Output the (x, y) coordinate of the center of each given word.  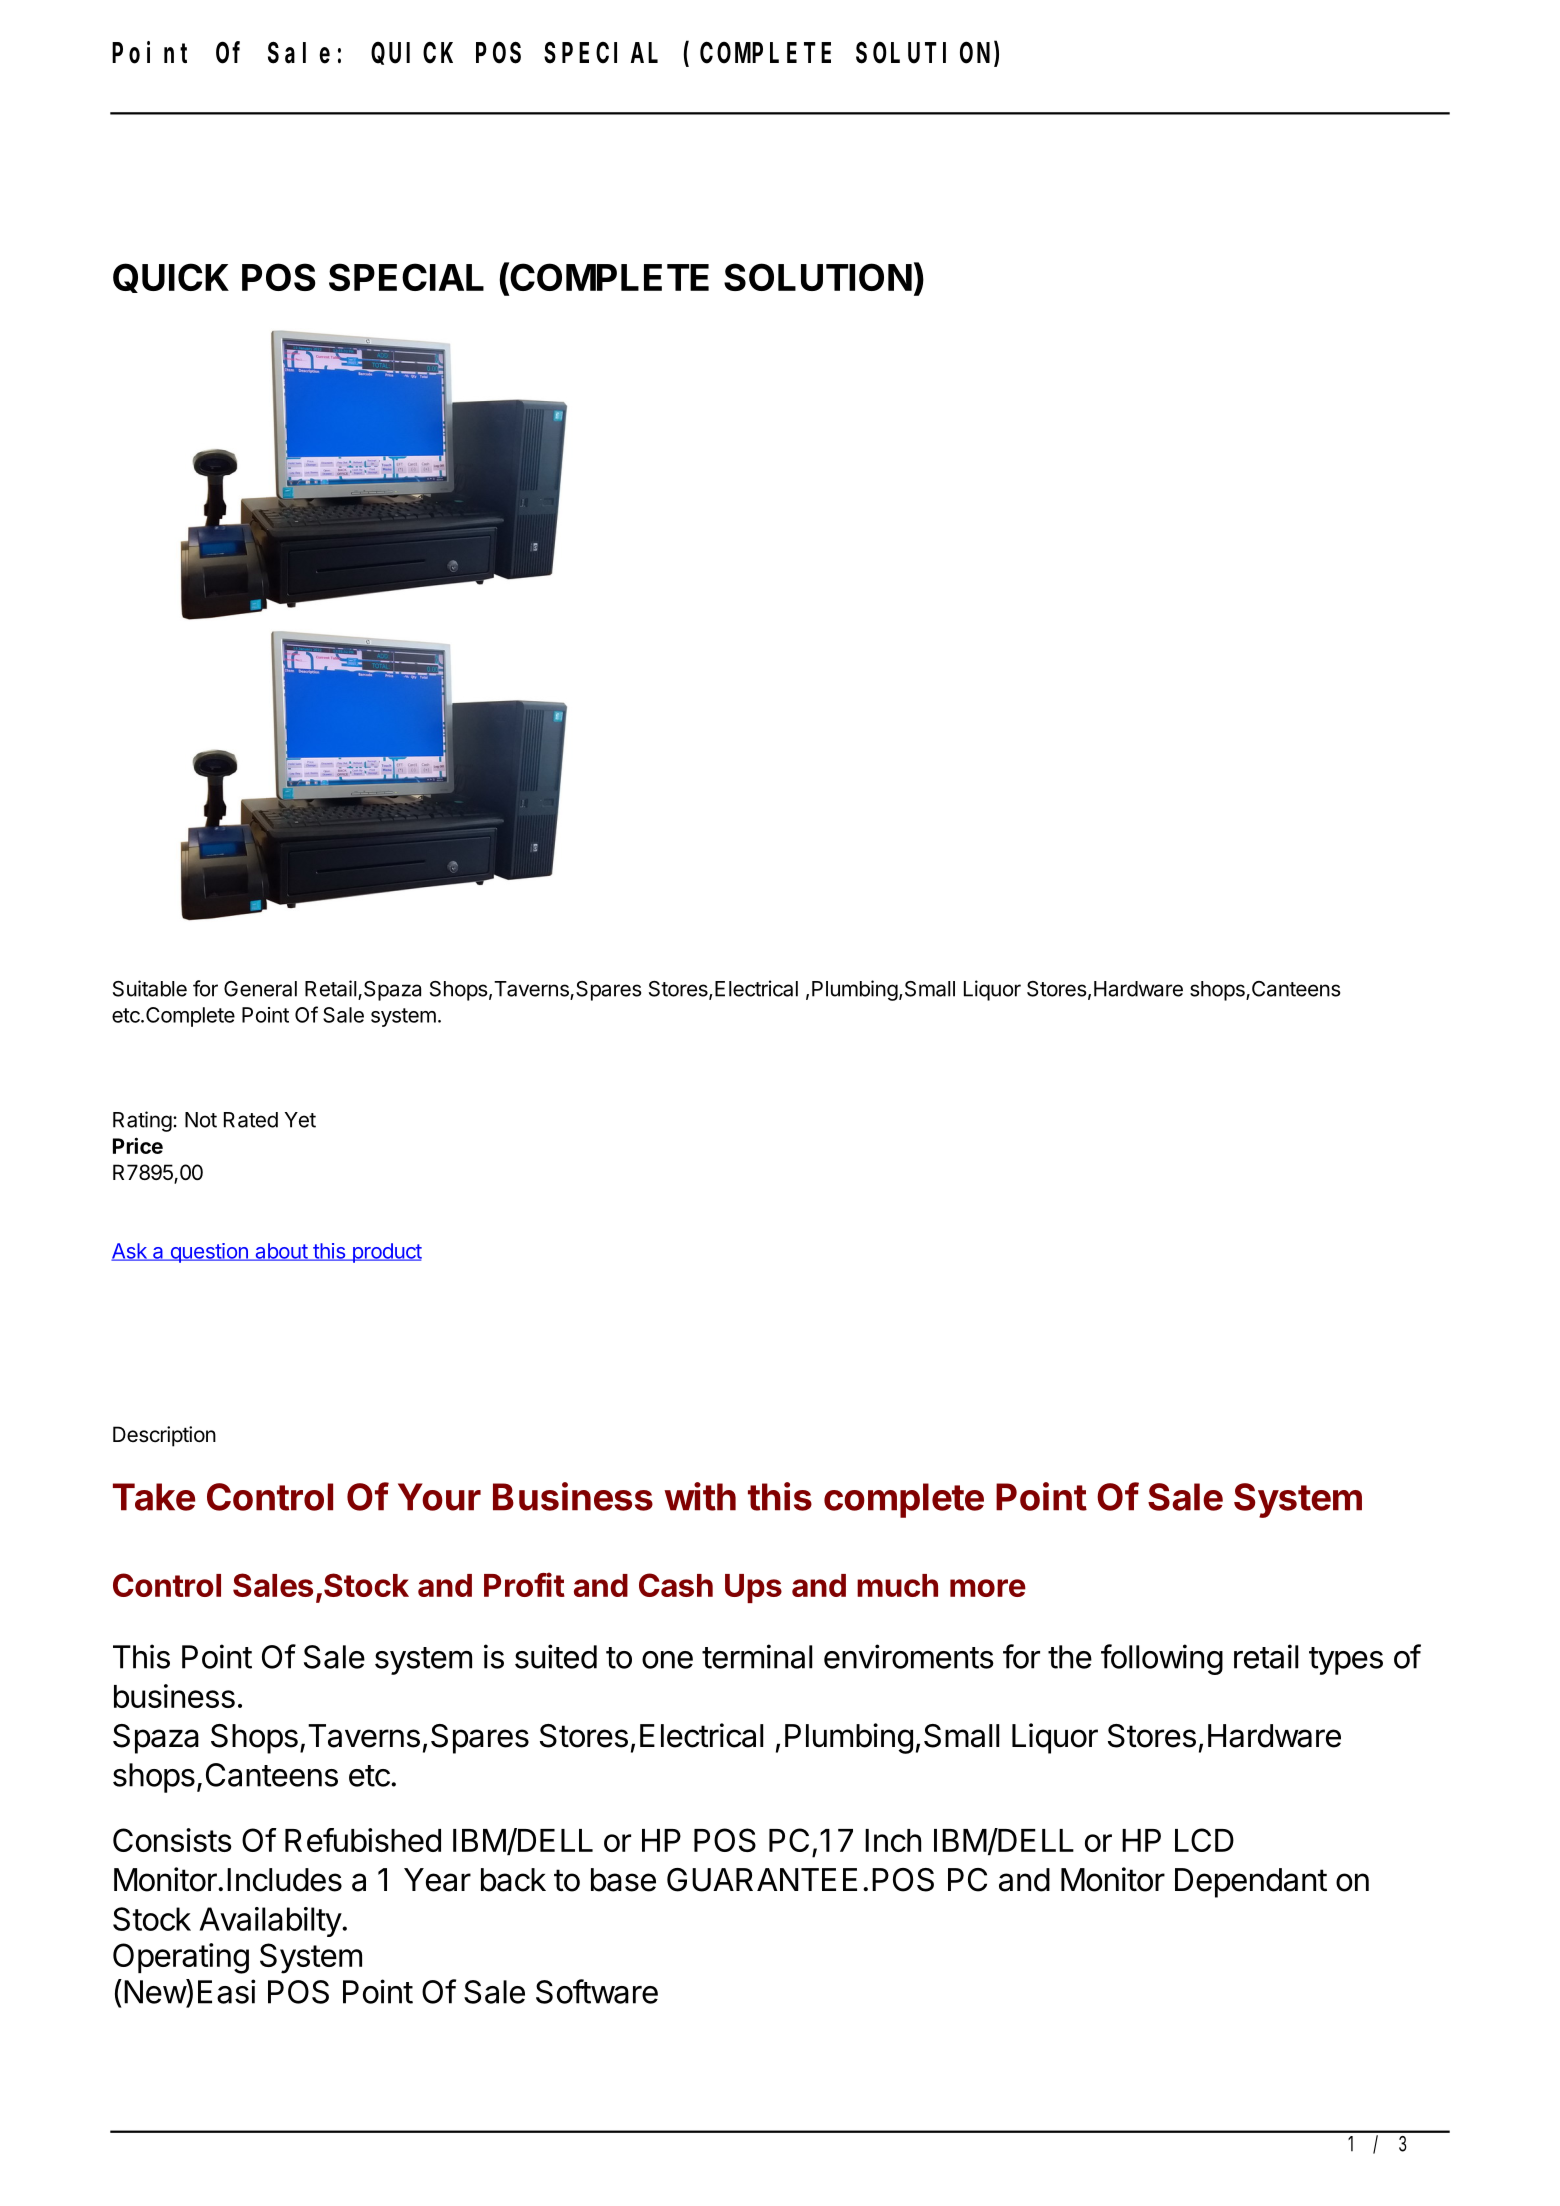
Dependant (1251, 1883)
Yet (300, 1120)
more (988, 1588)
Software (597, 1991)
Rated (251, 1120)
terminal (757, 1656)
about (281, 1252)
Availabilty (271, 1922)
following (1162, 1659)
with (700, 1496)
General (260, 989)
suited (556, 1656)
